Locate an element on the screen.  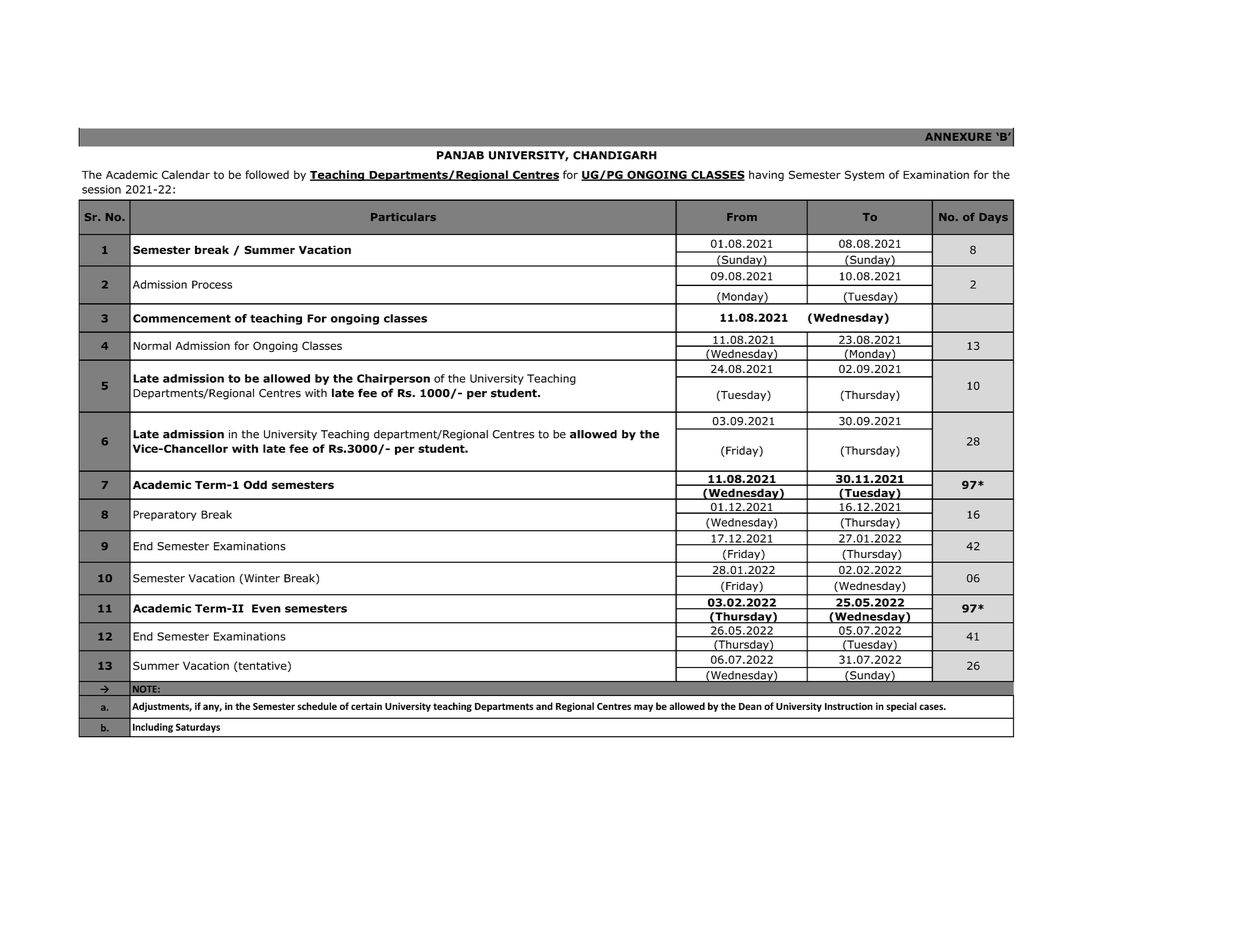
Chairperson is located at coordinates (393, 379).
